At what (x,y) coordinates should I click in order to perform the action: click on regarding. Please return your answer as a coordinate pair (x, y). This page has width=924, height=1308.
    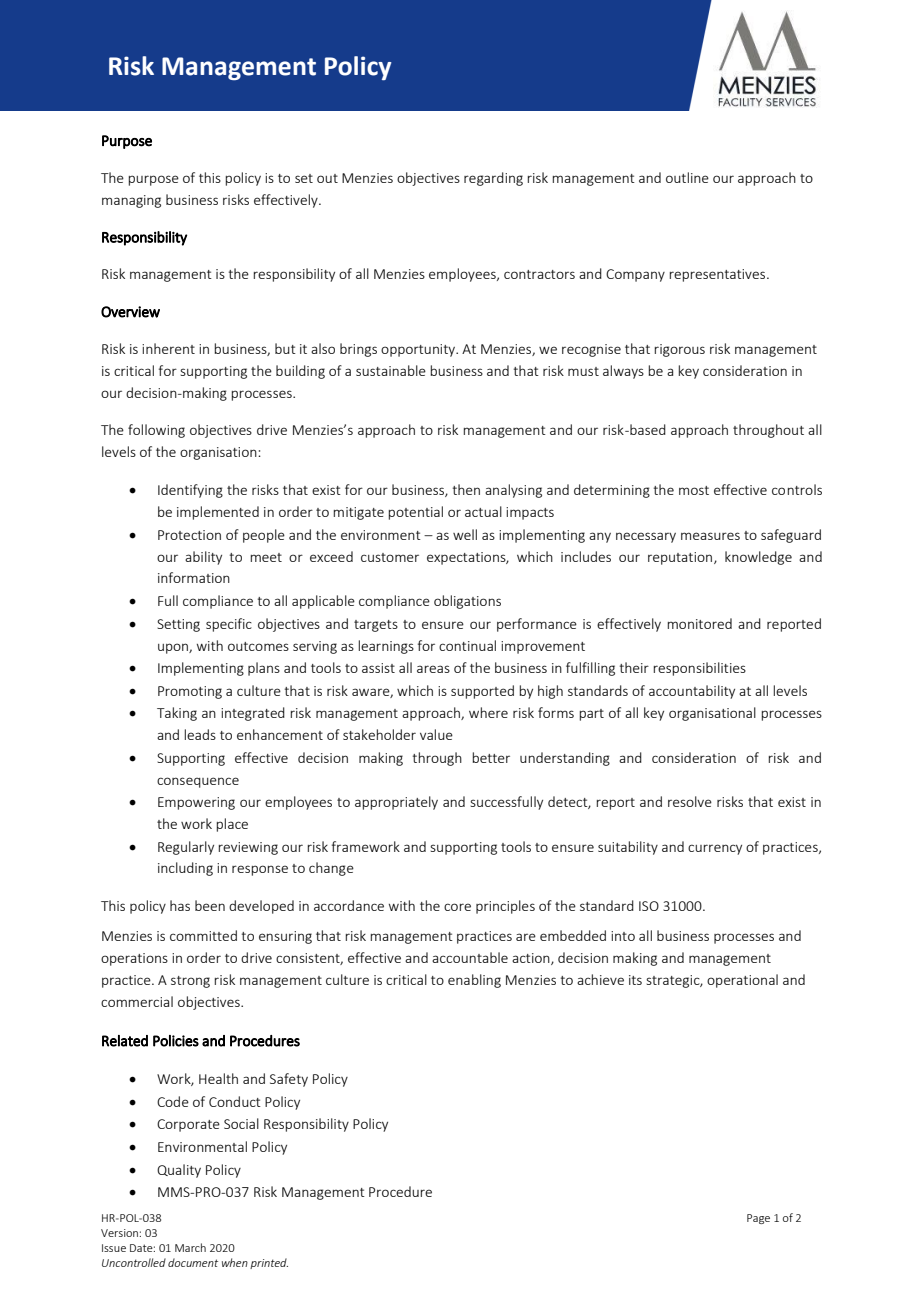
    Looking at the image, I should click on (493, 179).
